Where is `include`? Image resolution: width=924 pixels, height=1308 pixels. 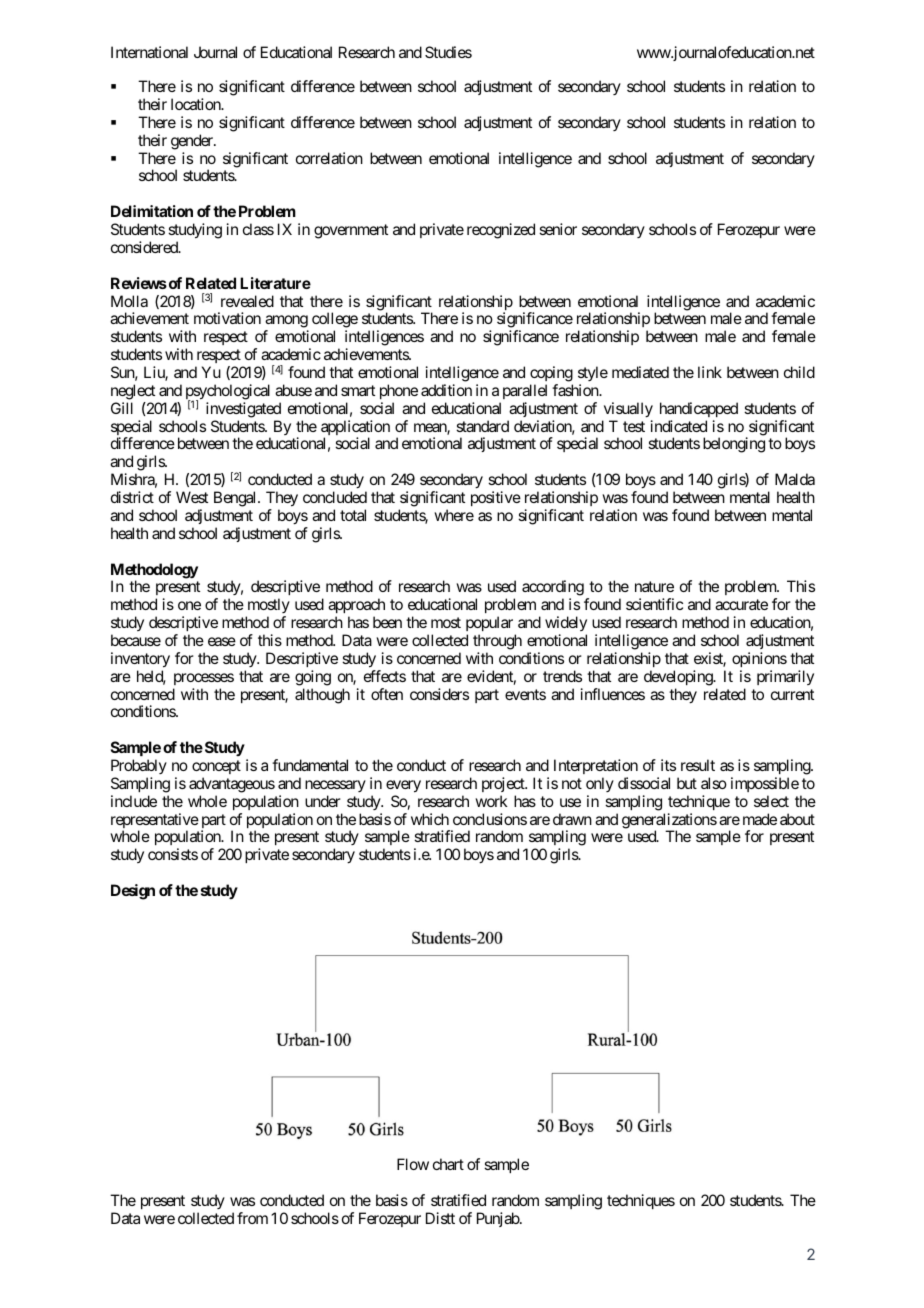
include is located at coordinates (134, 801).
